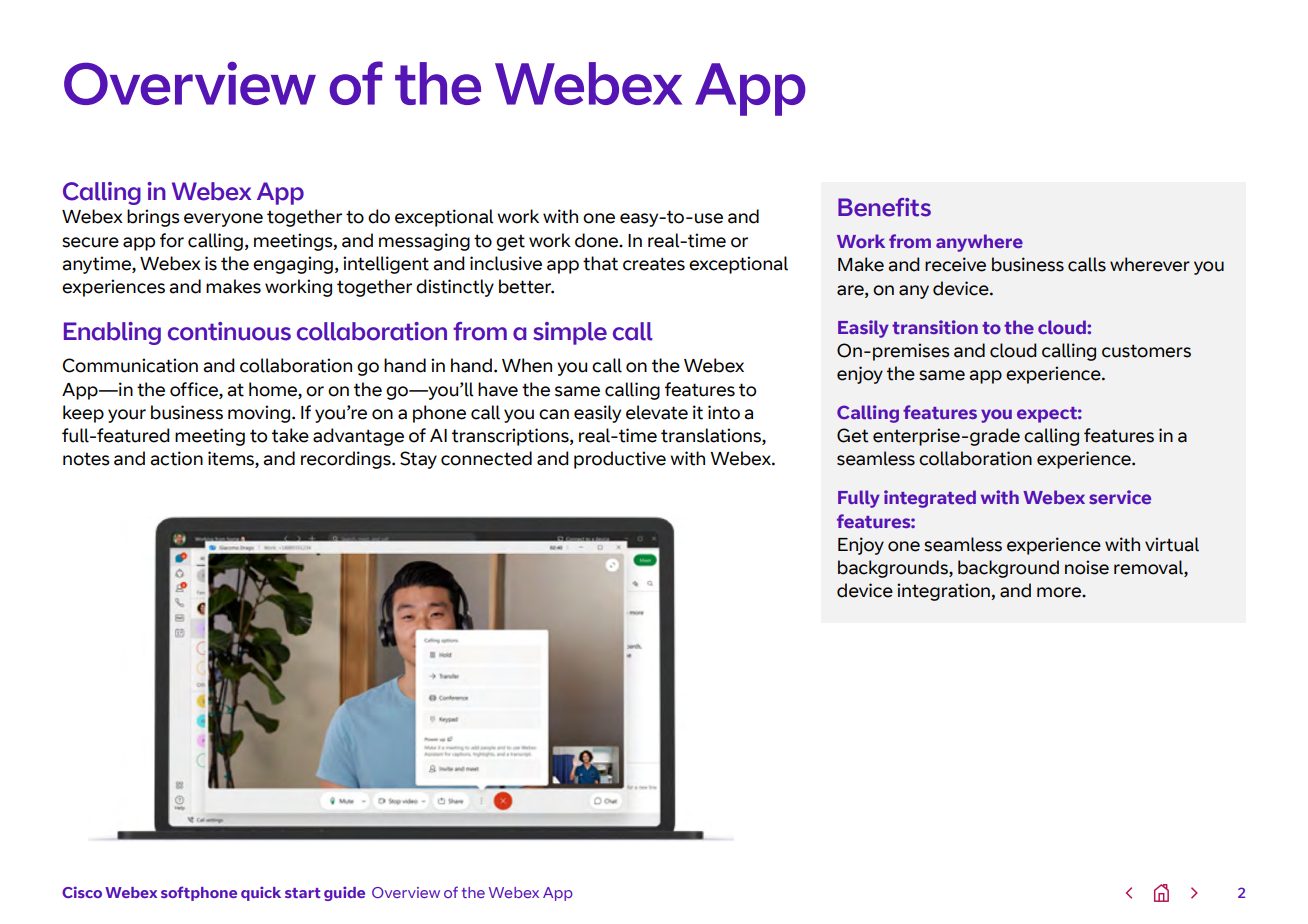 The height and width of the page is (924, 1308). I want to click on that, so click(600, 263).
